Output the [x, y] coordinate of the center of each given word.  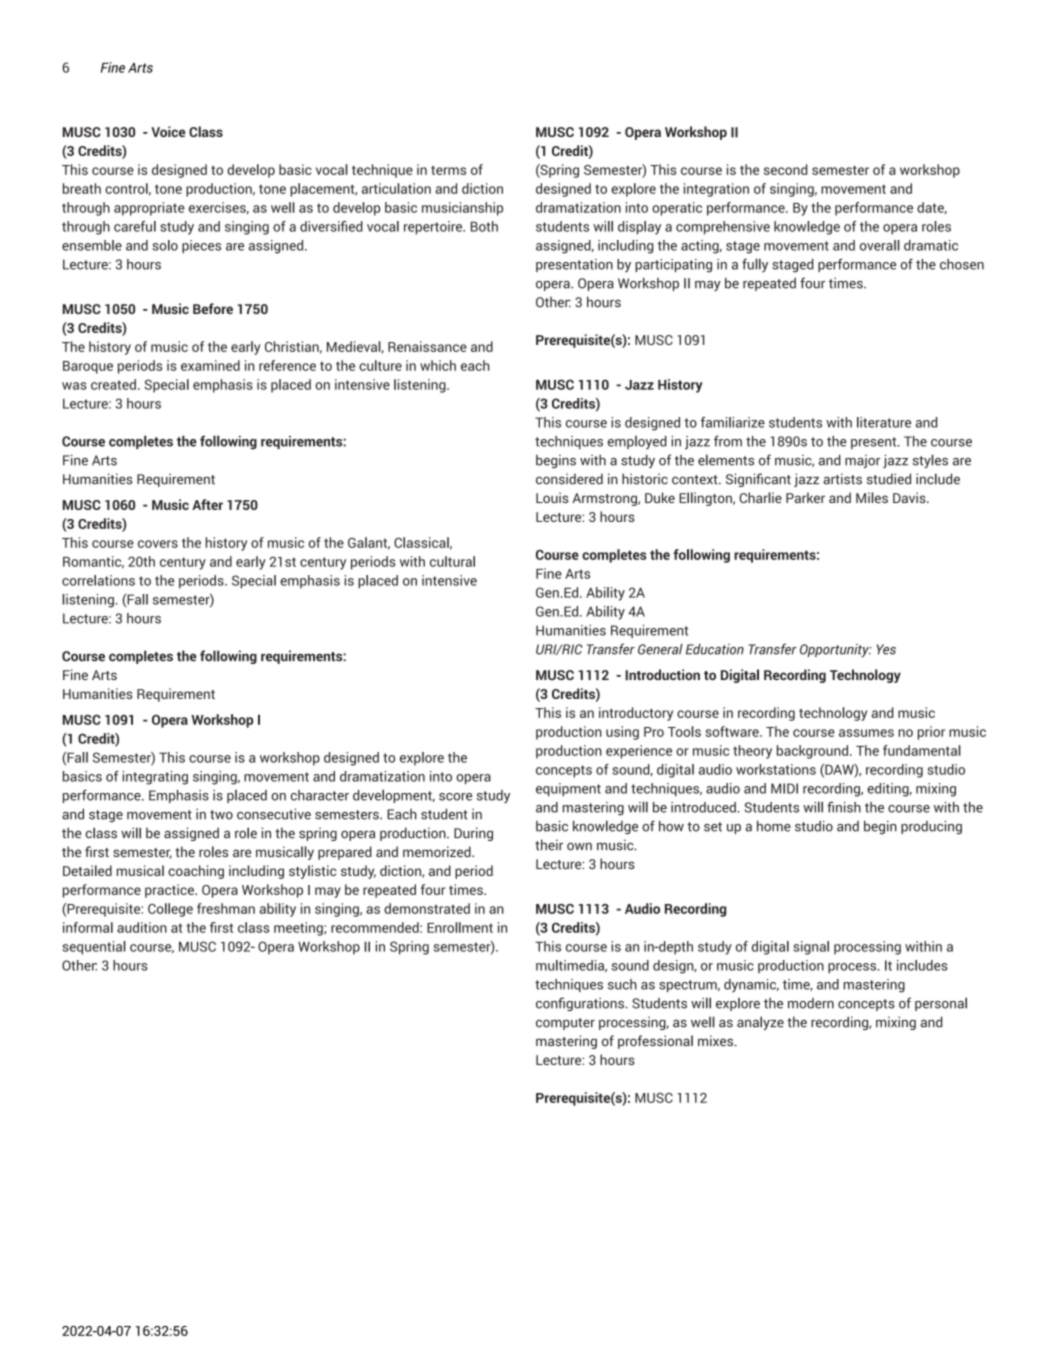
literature [884, 422]
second [785, 169]
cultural [452, 561]
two [221, 815]
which [438, 365]
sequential [94, 948]
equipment [568, 790]
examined [210, 365]
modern [811, 1003]
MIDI [784, 788]
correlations [98, 580]
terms [448, 170]
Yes [886, 649]
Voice [168, 131]
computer [565, 1024]
